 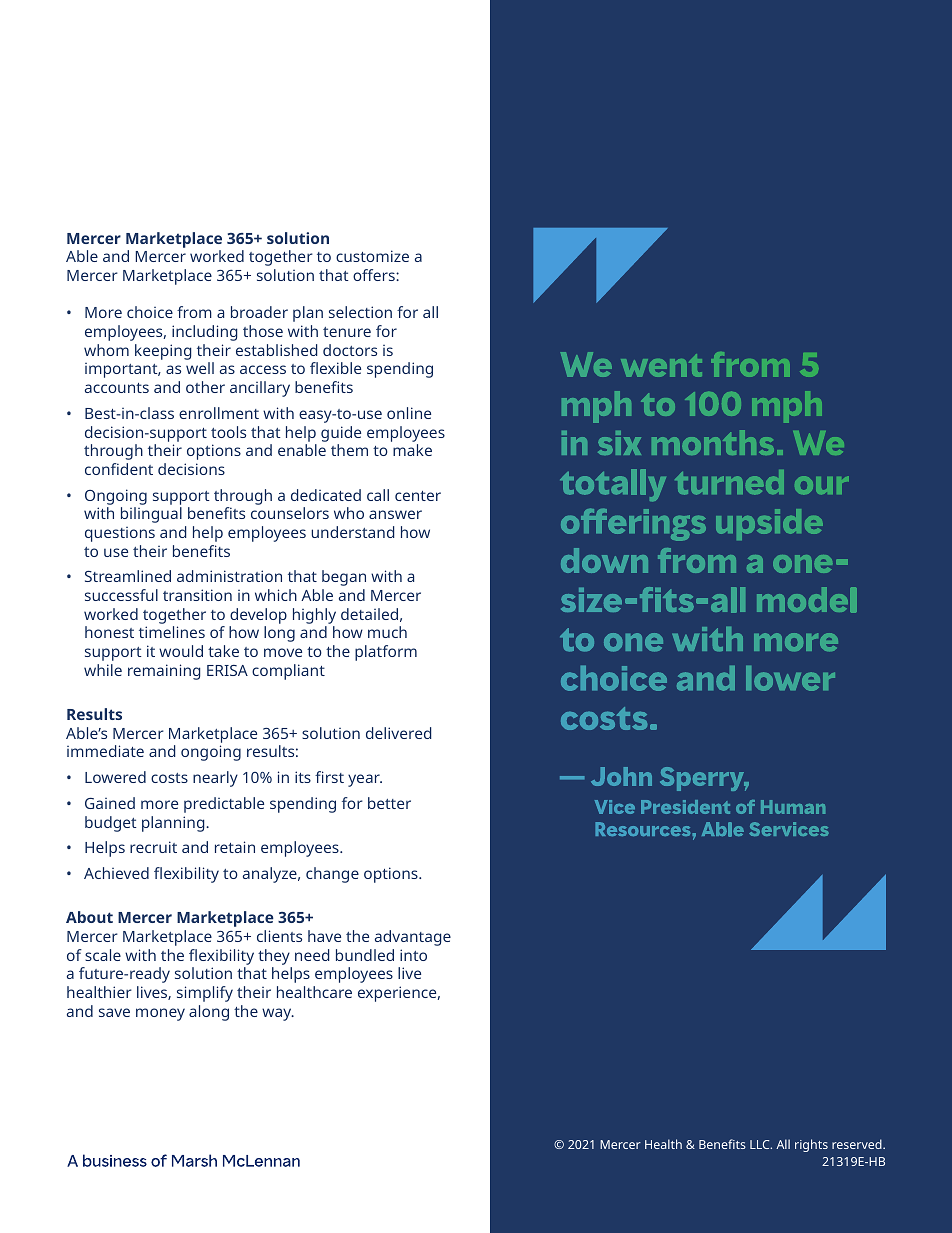 I want to click on timelines, so click(x=172, y=632).
